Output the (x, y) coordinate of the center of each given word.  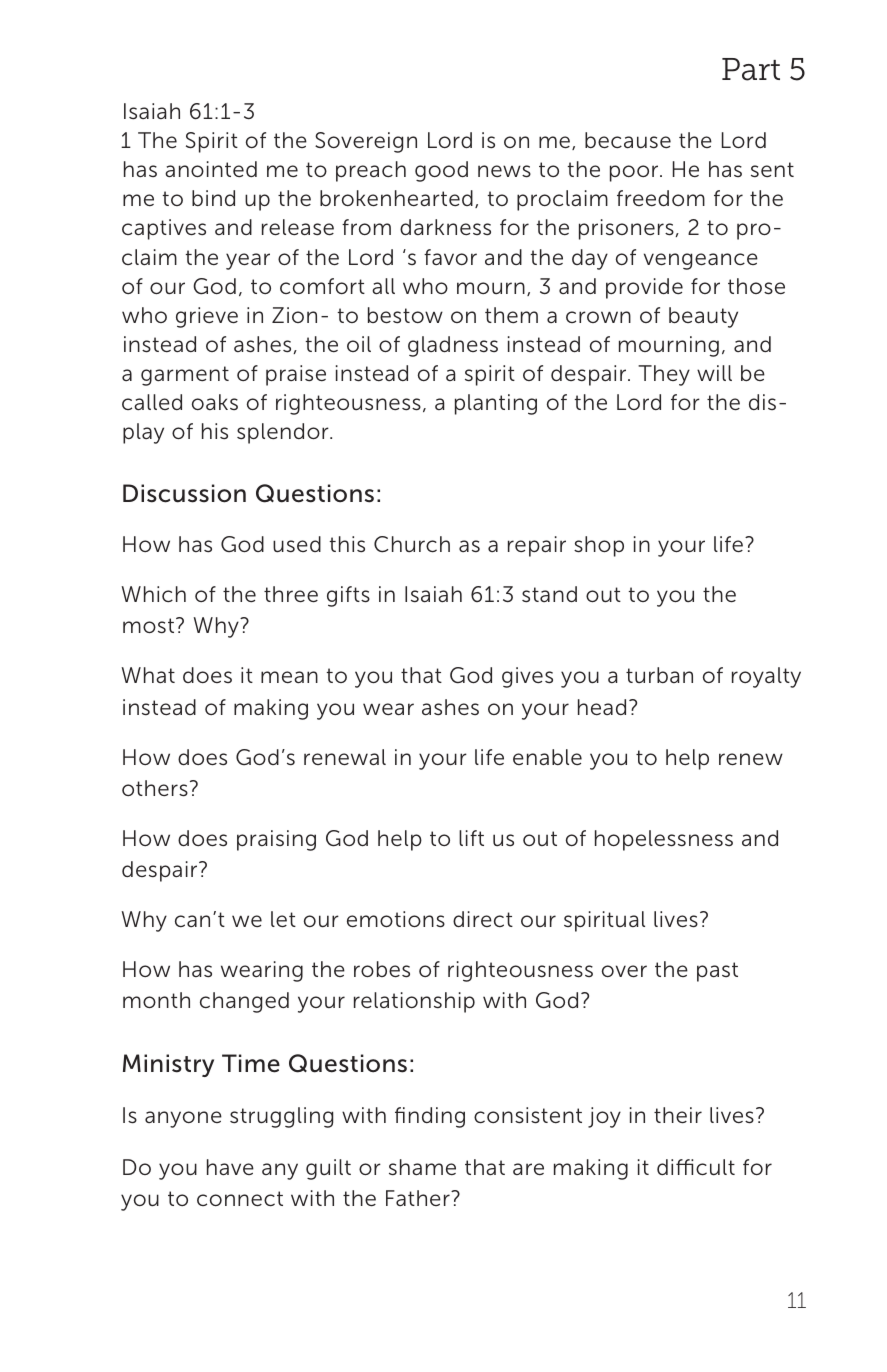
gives (527, 677)
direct (483, 919)
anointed (211, 169)
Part (751, 69)
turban (659, 675)
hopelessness (664, 840)
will (714, 373)
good (441, 171)
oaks (215, 402)
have (230, 1167)
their (678, 1115)
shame (422, 1167)
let (283, 919)
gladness (453, 346)
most (150, 625)
